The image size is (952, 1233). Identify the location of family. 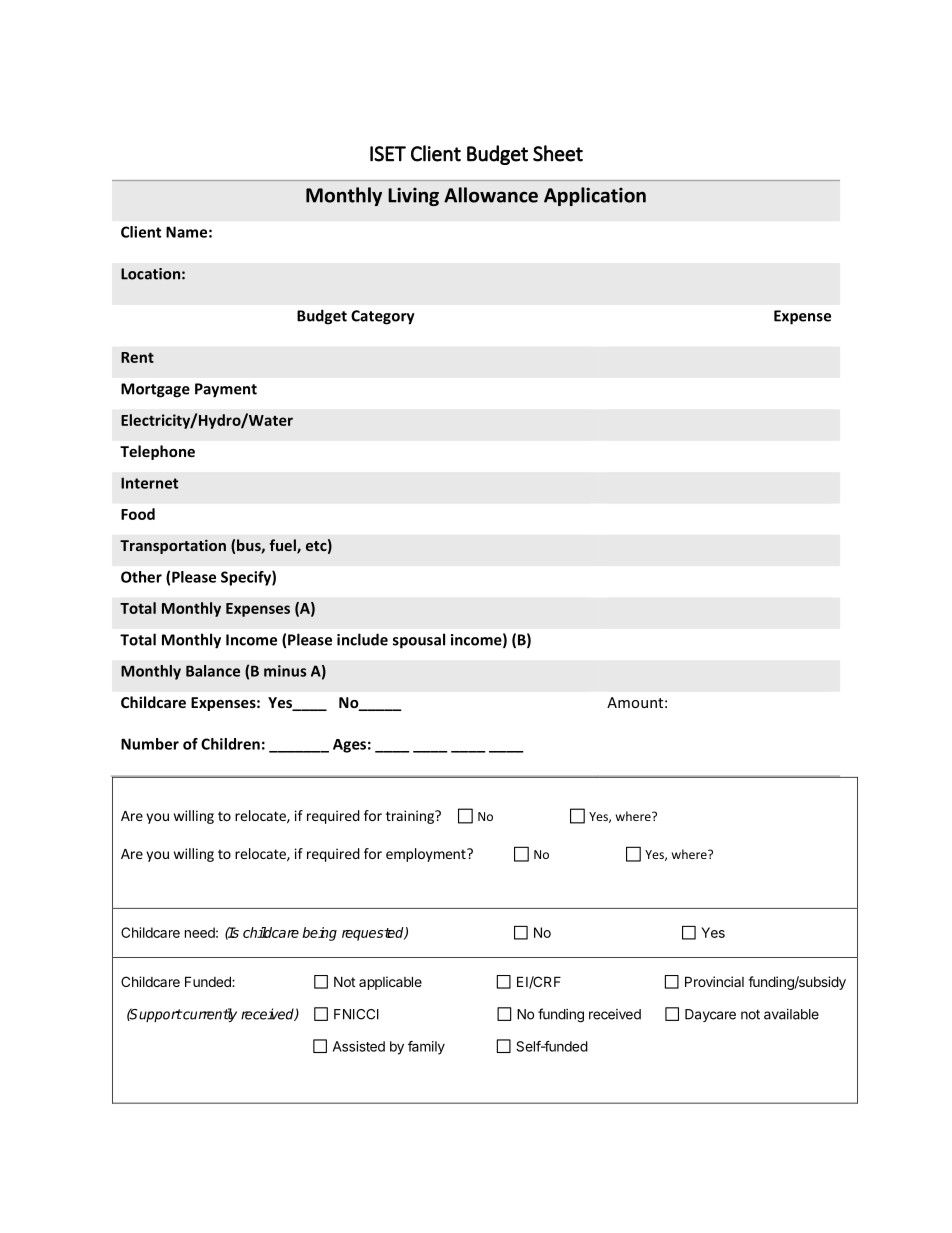
(426, 1048).
